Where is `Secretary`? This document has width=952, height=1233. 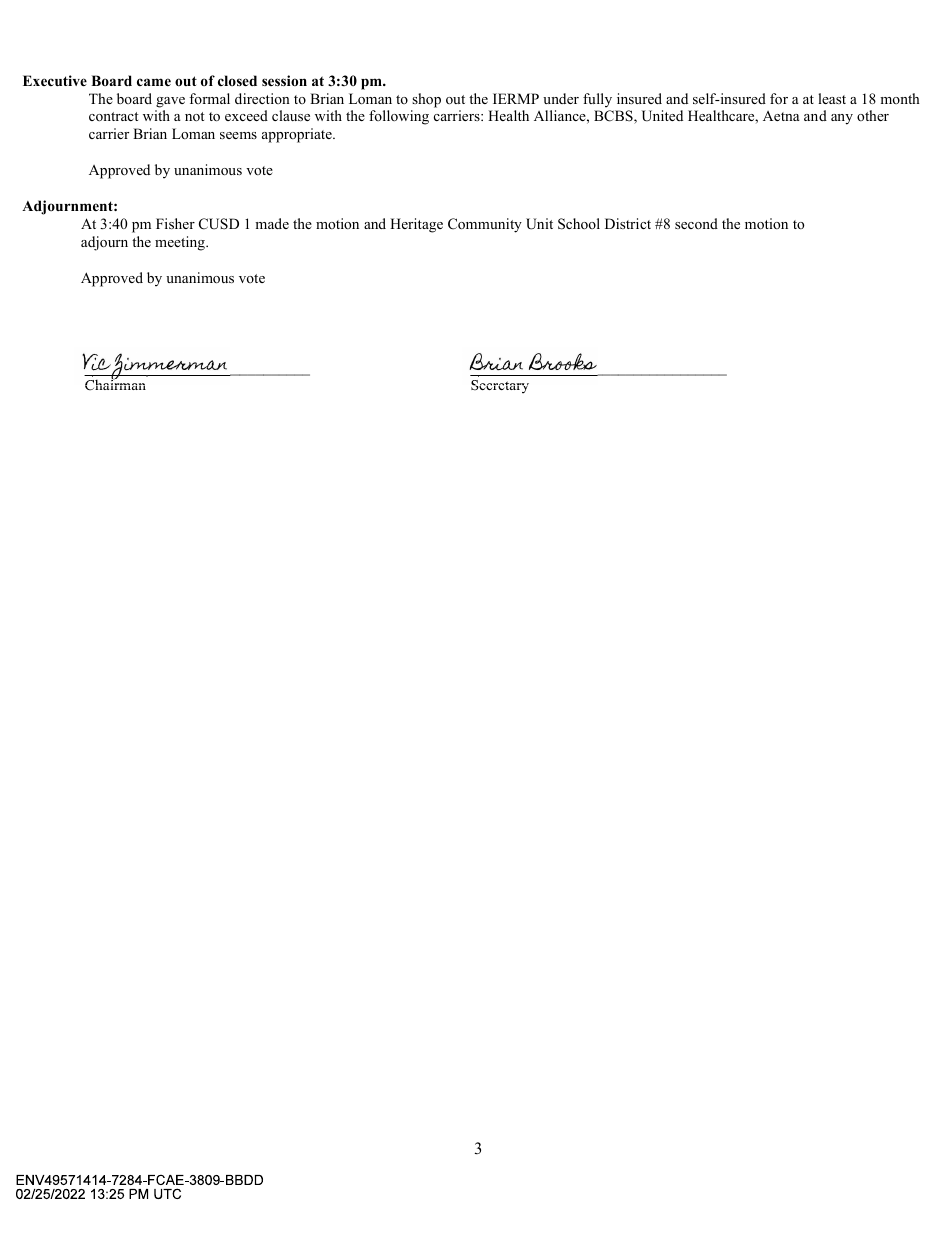 Secretary is located at coordinates (500, 387).
